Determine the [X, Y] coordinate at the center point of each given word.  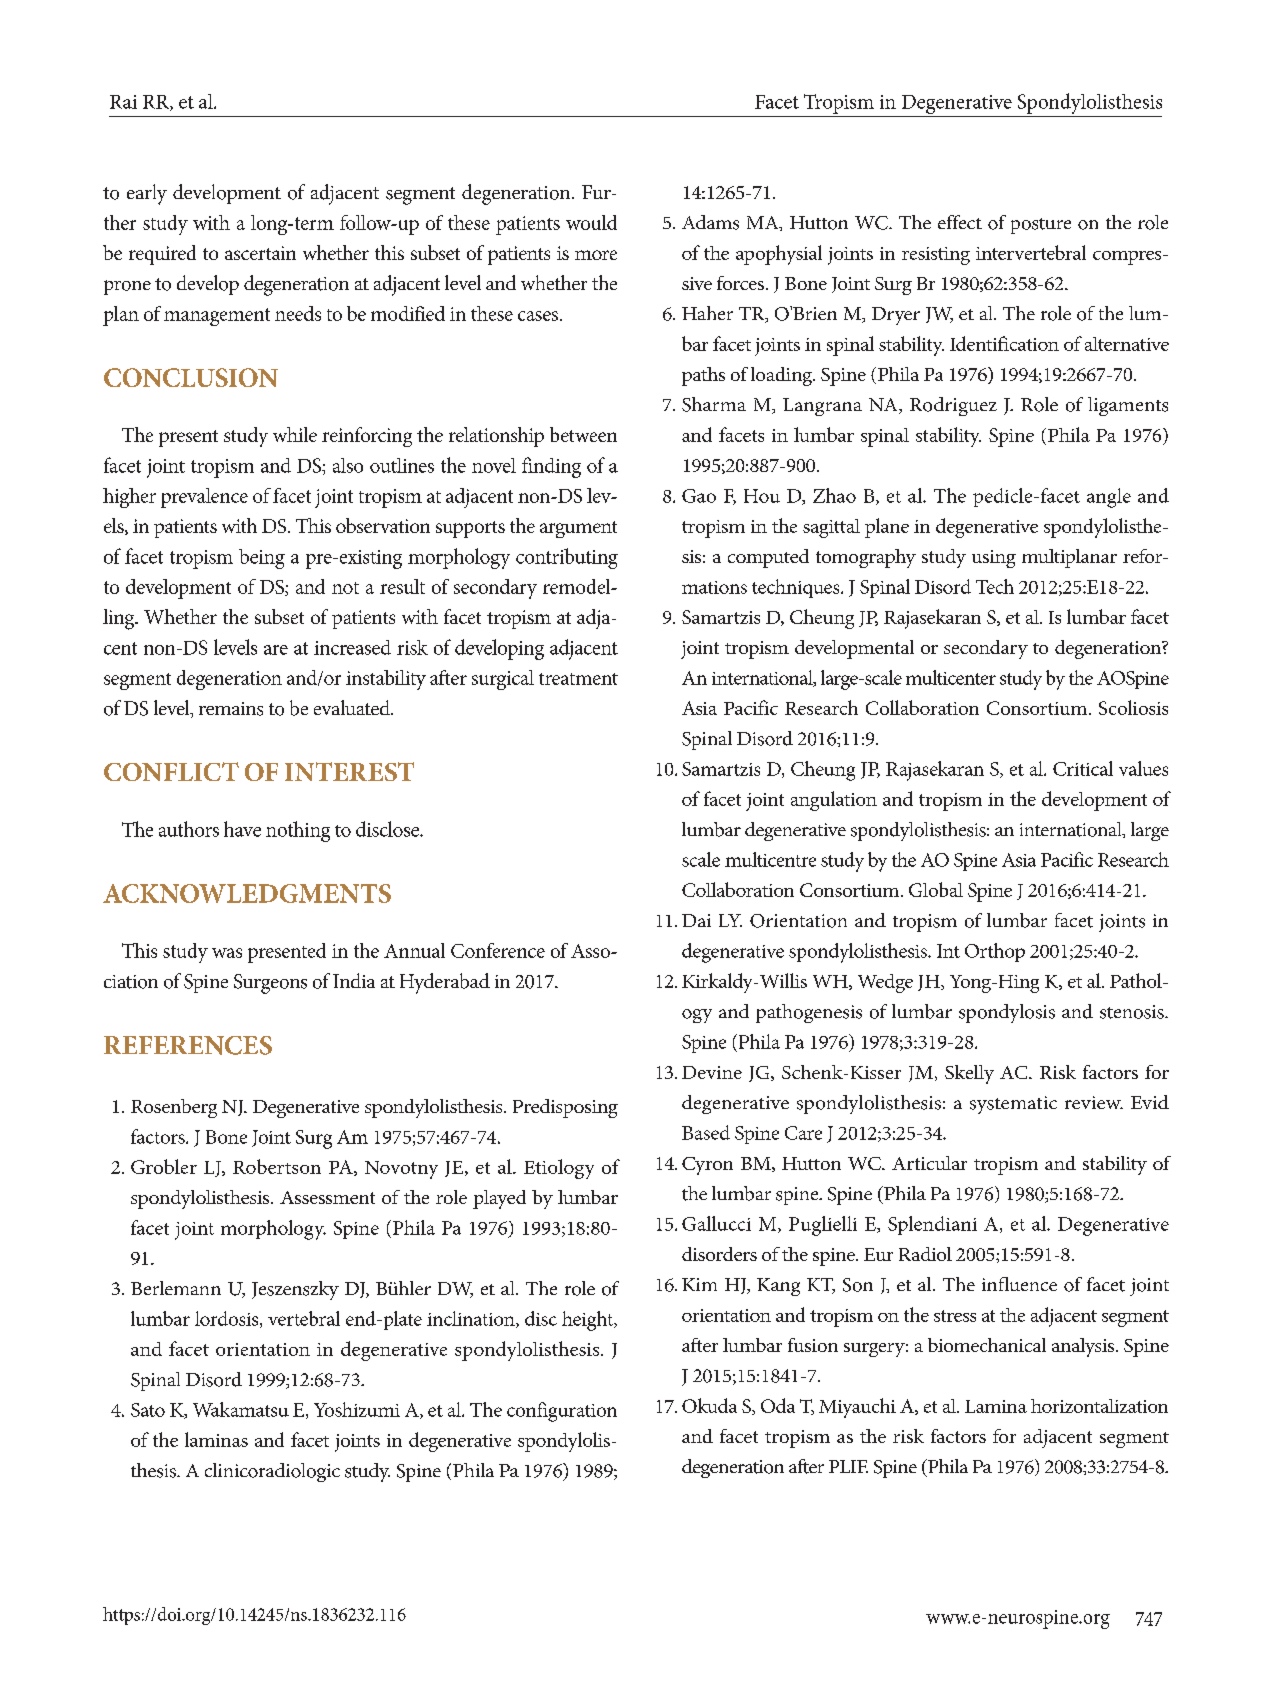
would [591, 222]
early [147, 194]
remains [231, 709]
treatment [578, 679]
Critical [1083, 768]
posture [1041, 226]
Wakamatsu [241, 1409]
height [589, 1321]
